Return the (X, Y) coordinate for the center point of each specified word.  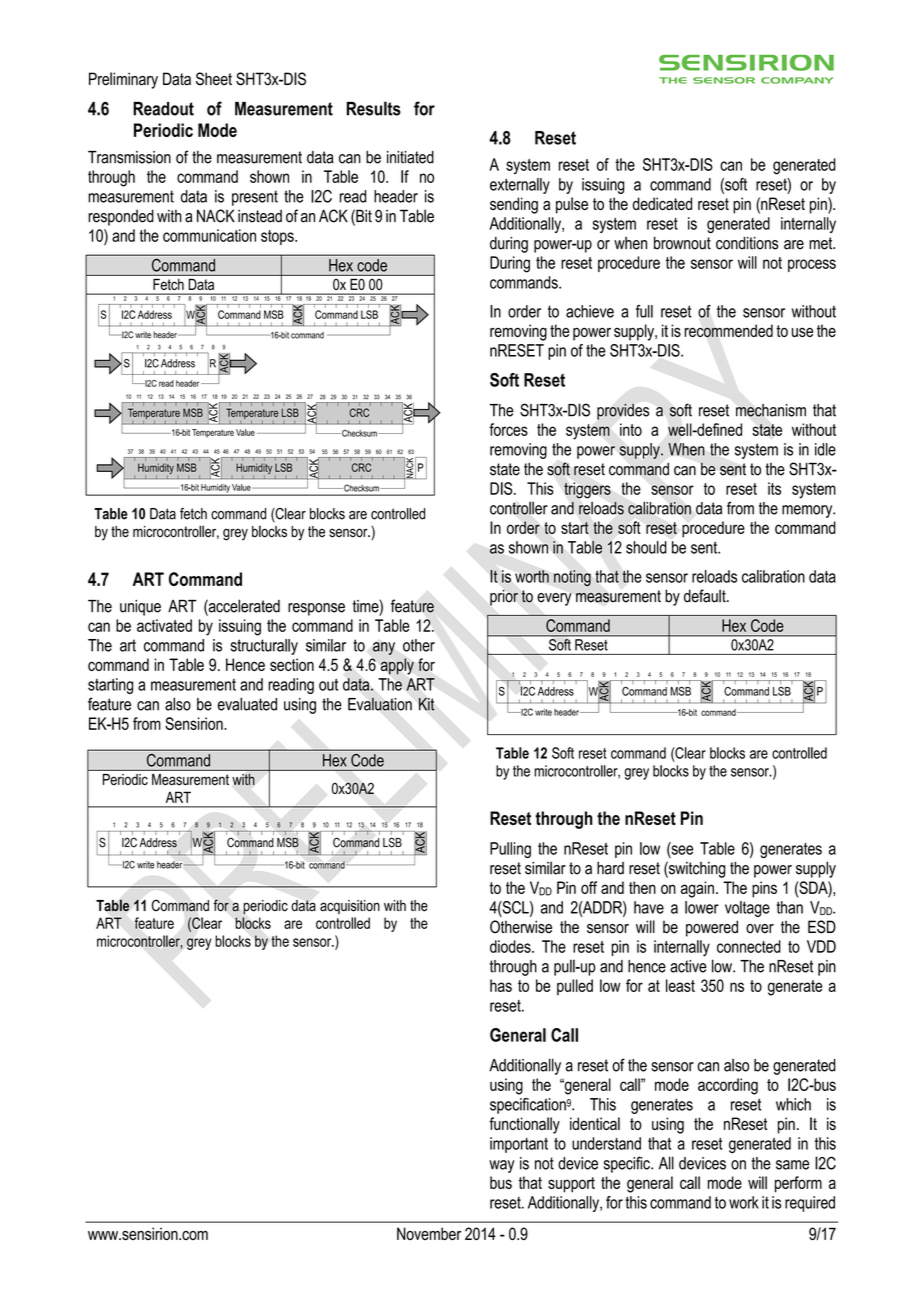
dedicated (662, 203)
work (744, 1202)
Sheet (214, 79)
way (501, 1166)
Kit (427, 704)
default (706, 596)
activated (164, 625)
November (429, 1233)
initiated (410, 157)
